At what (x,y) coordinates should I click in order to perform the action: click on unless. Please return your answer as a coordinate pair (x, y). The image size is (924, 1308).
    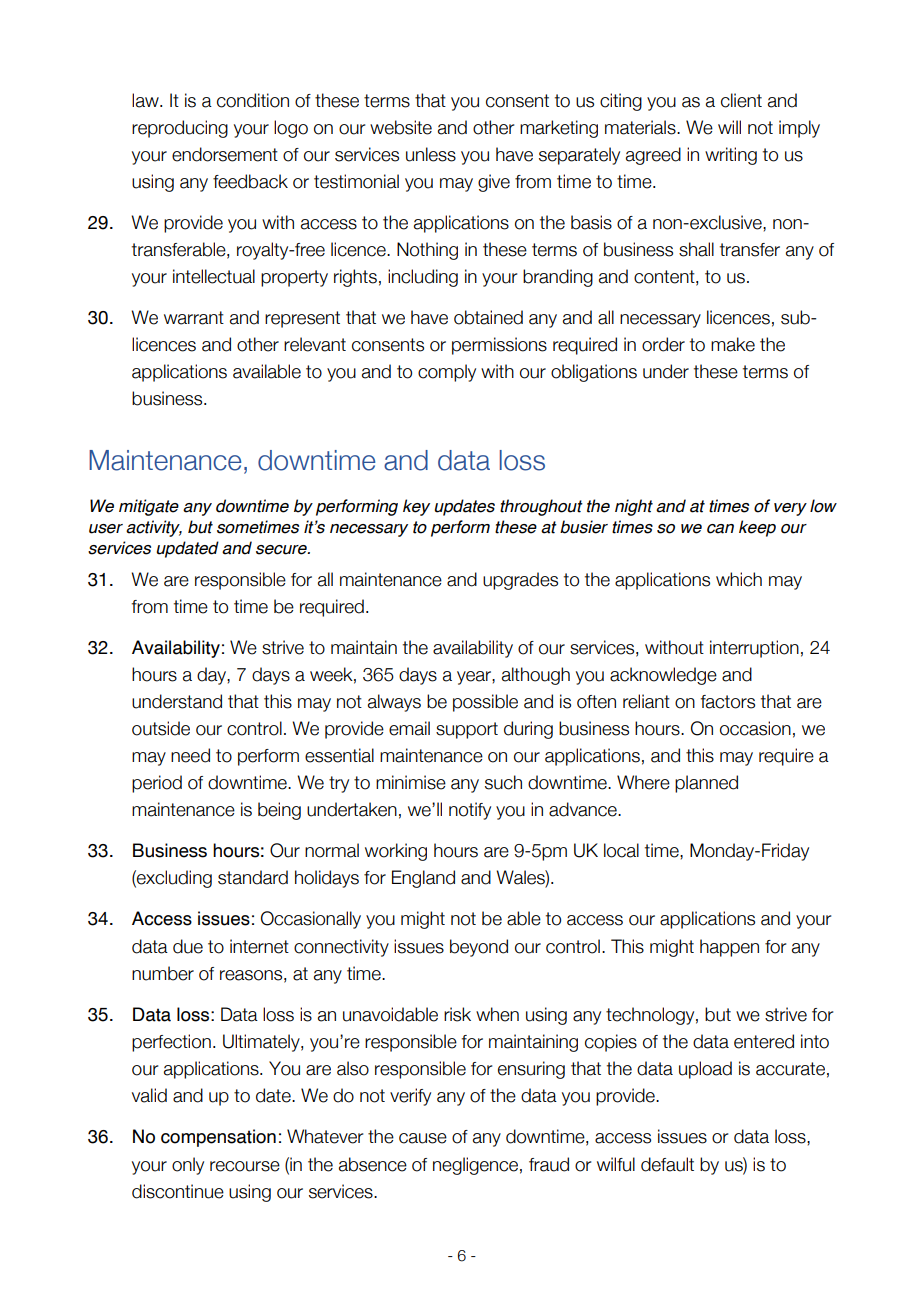
    Looking at the image, I should click on (431, 154).
